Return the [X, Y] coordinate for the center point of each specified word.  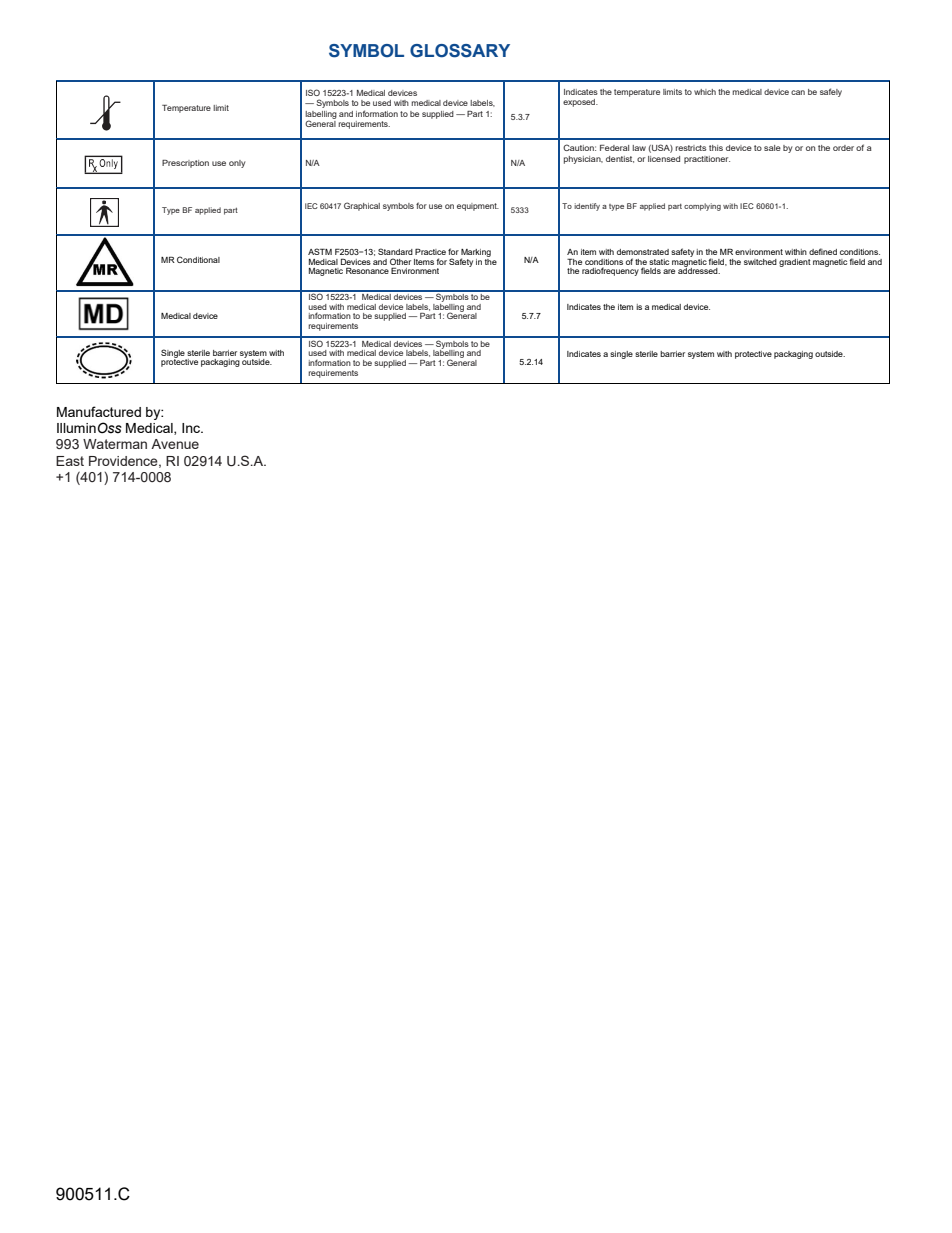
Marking [476, 254]
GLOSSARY [460, 51]
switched [760, 262]
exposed [580, 103]
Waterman [115, 444]
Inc [192, 428]
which [705, 92]
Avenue [175, 444]
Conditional [198, 259]
